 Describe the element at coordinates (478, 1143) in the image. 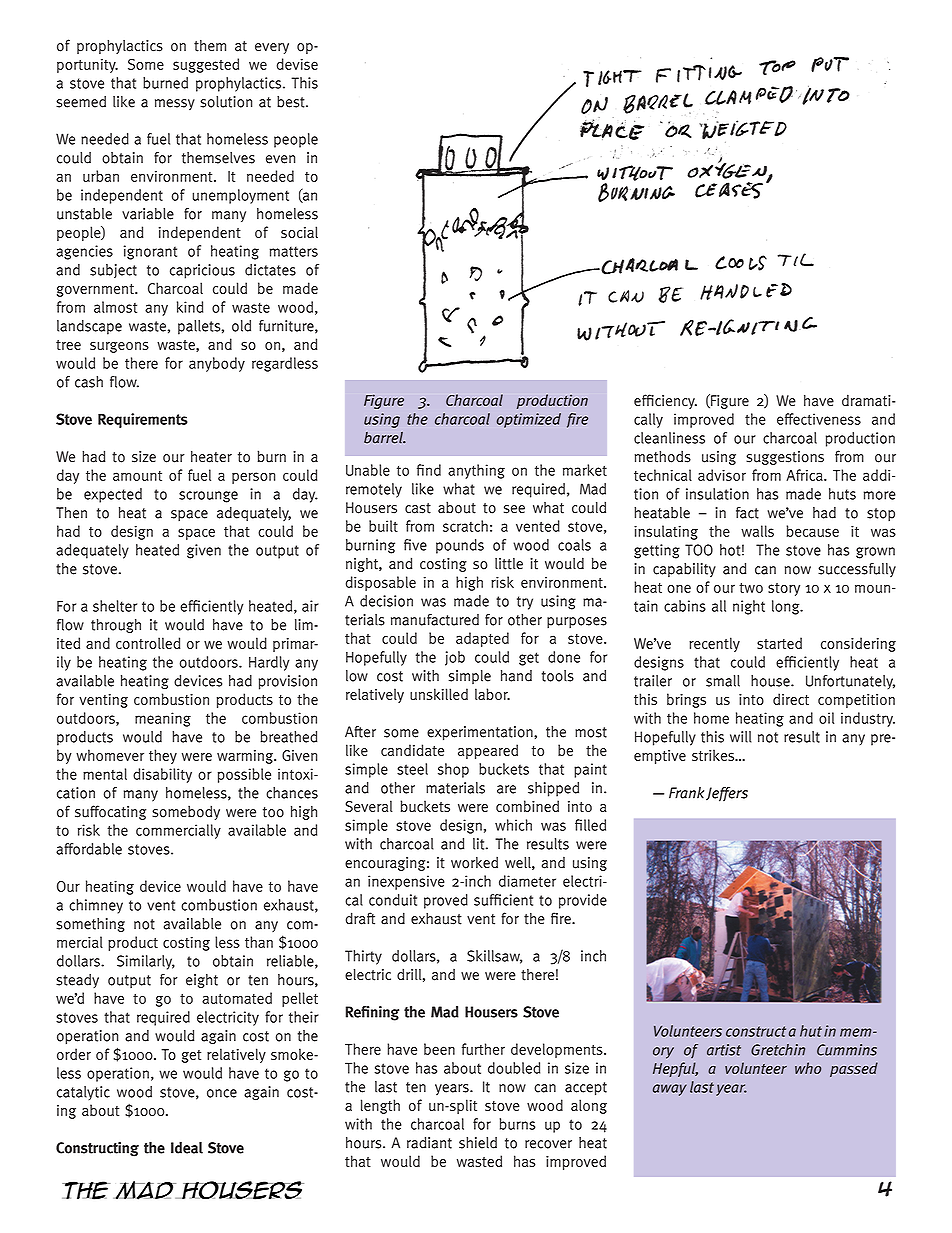

I see `shield` at that location.
